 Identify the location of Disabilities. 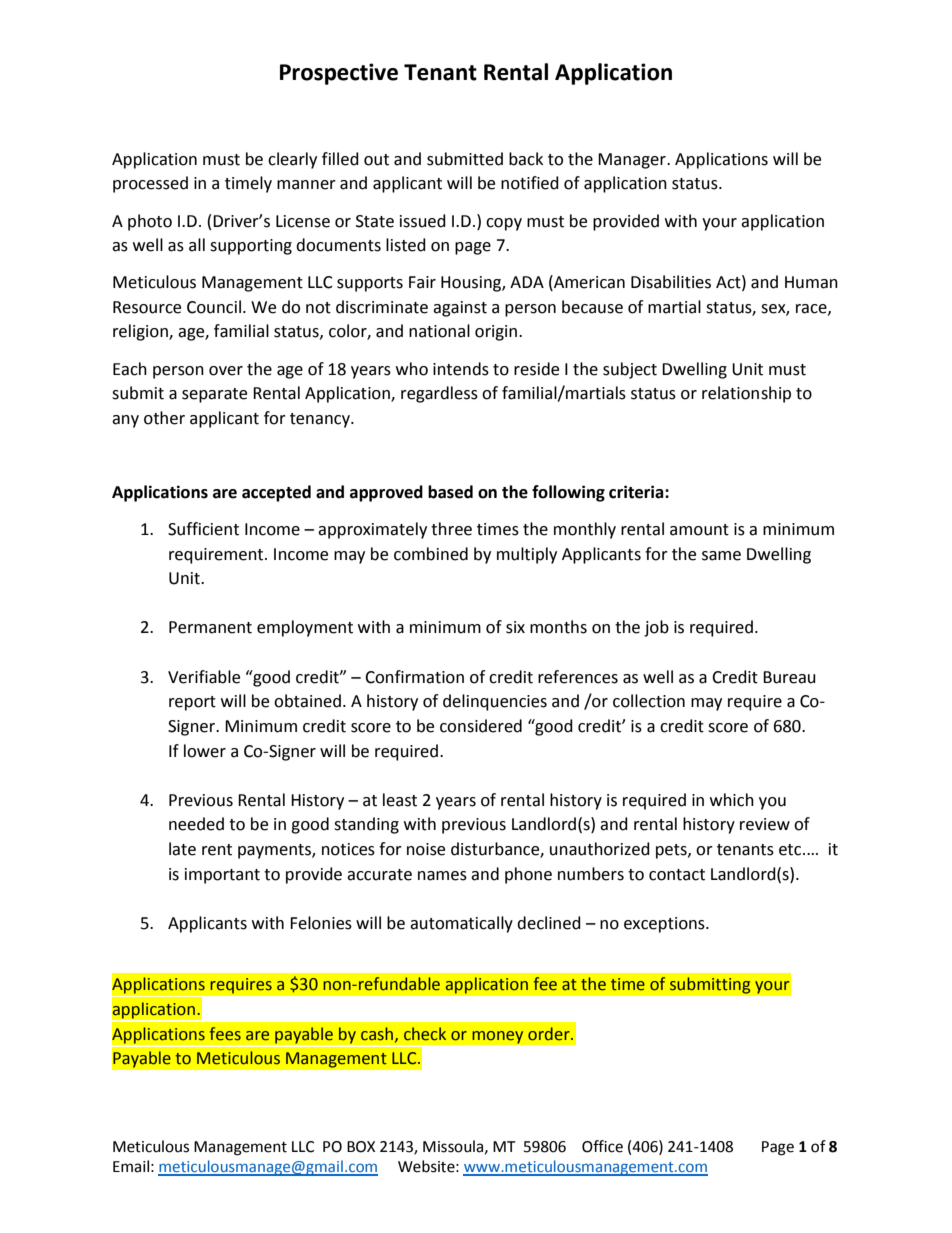
(671, 282).
